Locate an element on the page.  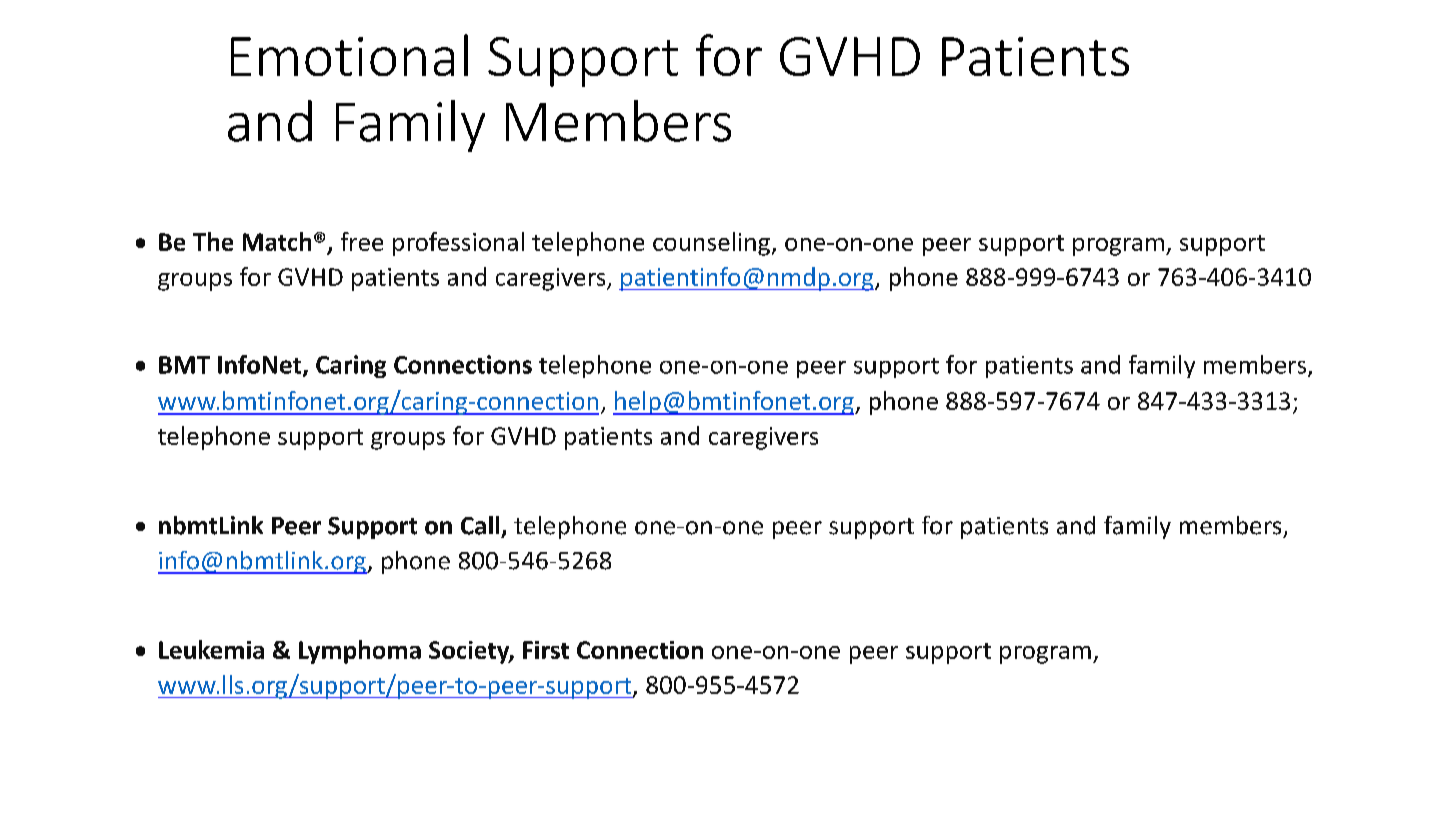
Match is located at coordinates (277, 241).
